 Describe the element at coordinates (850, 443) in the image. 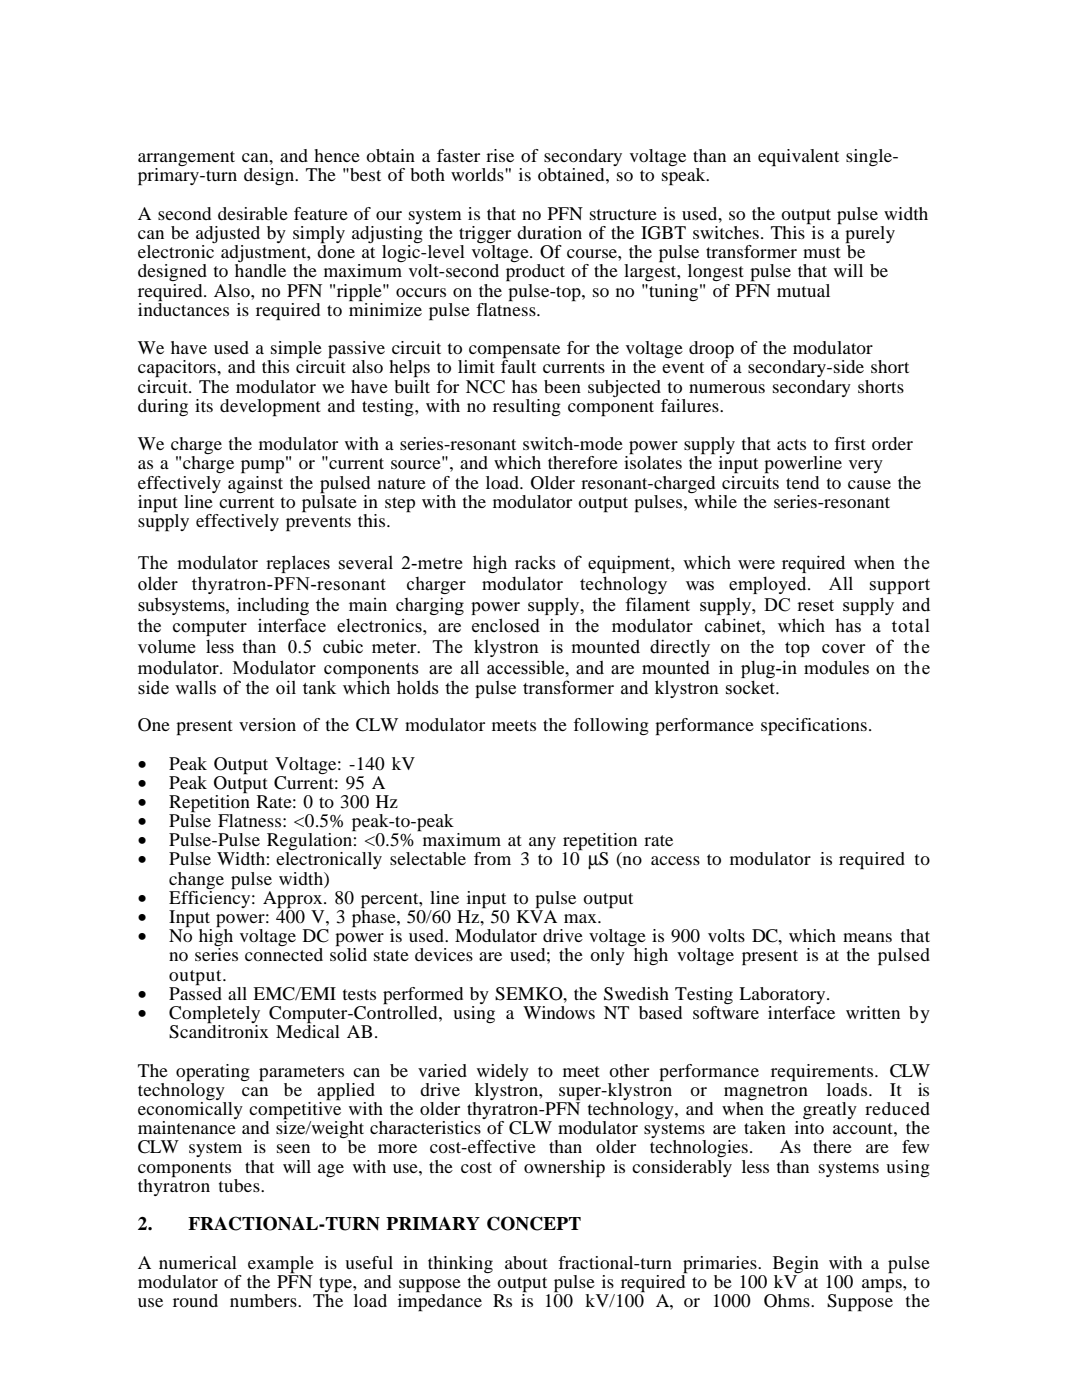

I see `first` at that location.
